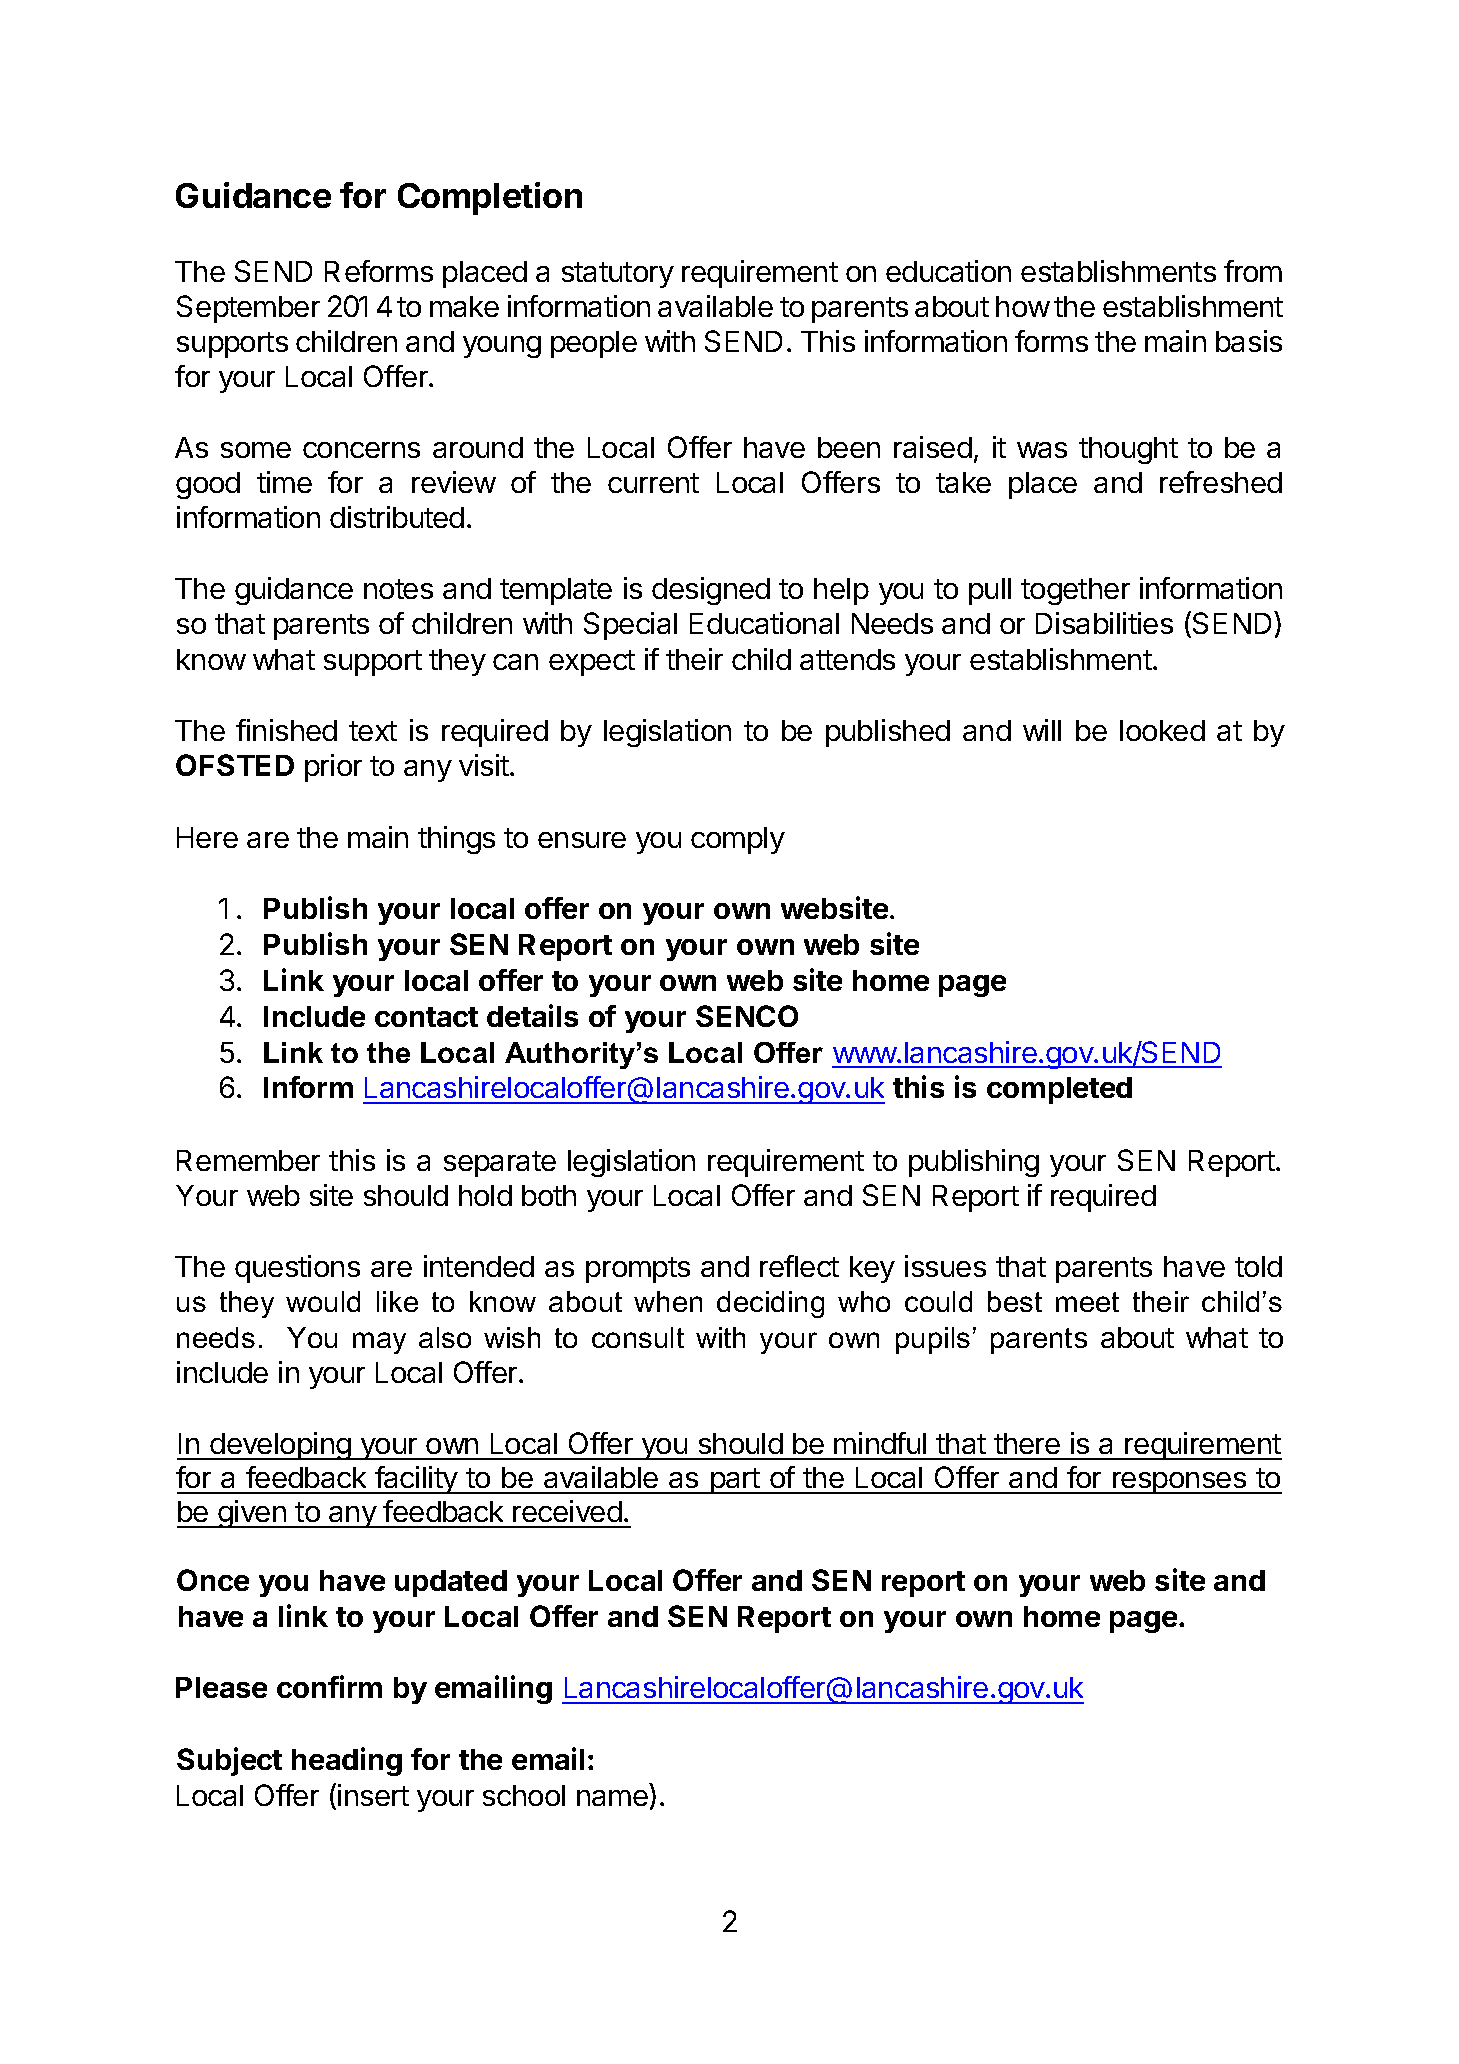  Describe the element at coordinates (1162, 730) in the image. I see `looked` at that location.
